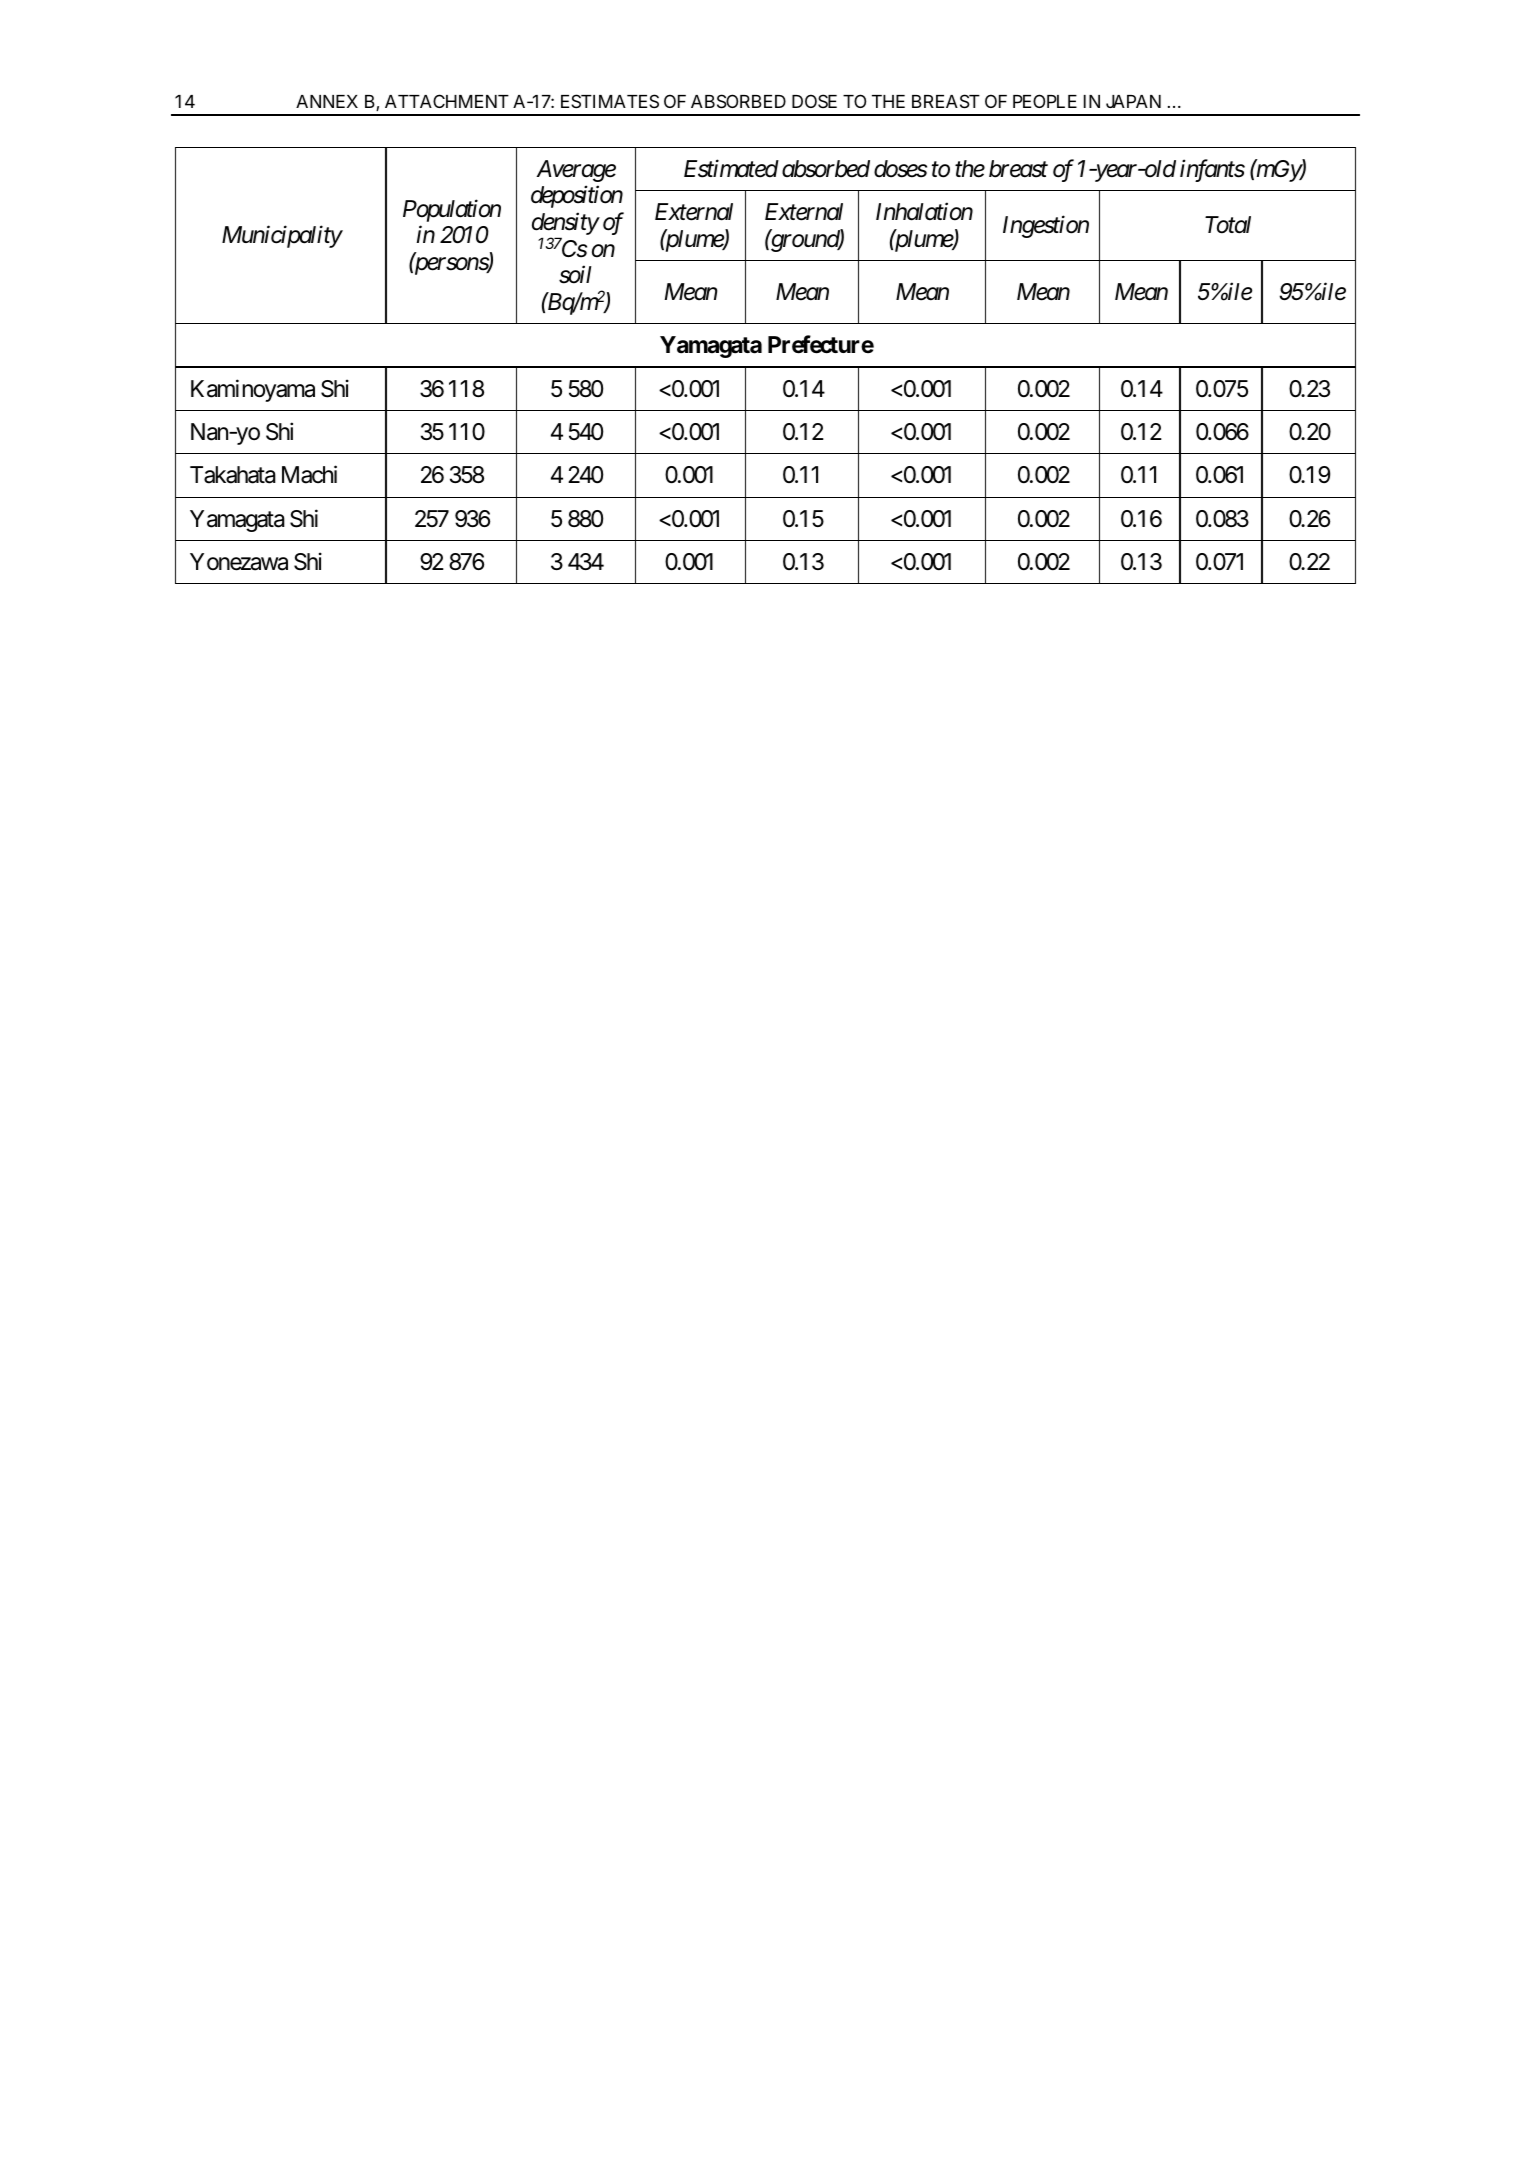 The image size is (1531, 2166). Describe the element at coordinates (309, 474) in the screenshot. I see `Machi` at that location.
